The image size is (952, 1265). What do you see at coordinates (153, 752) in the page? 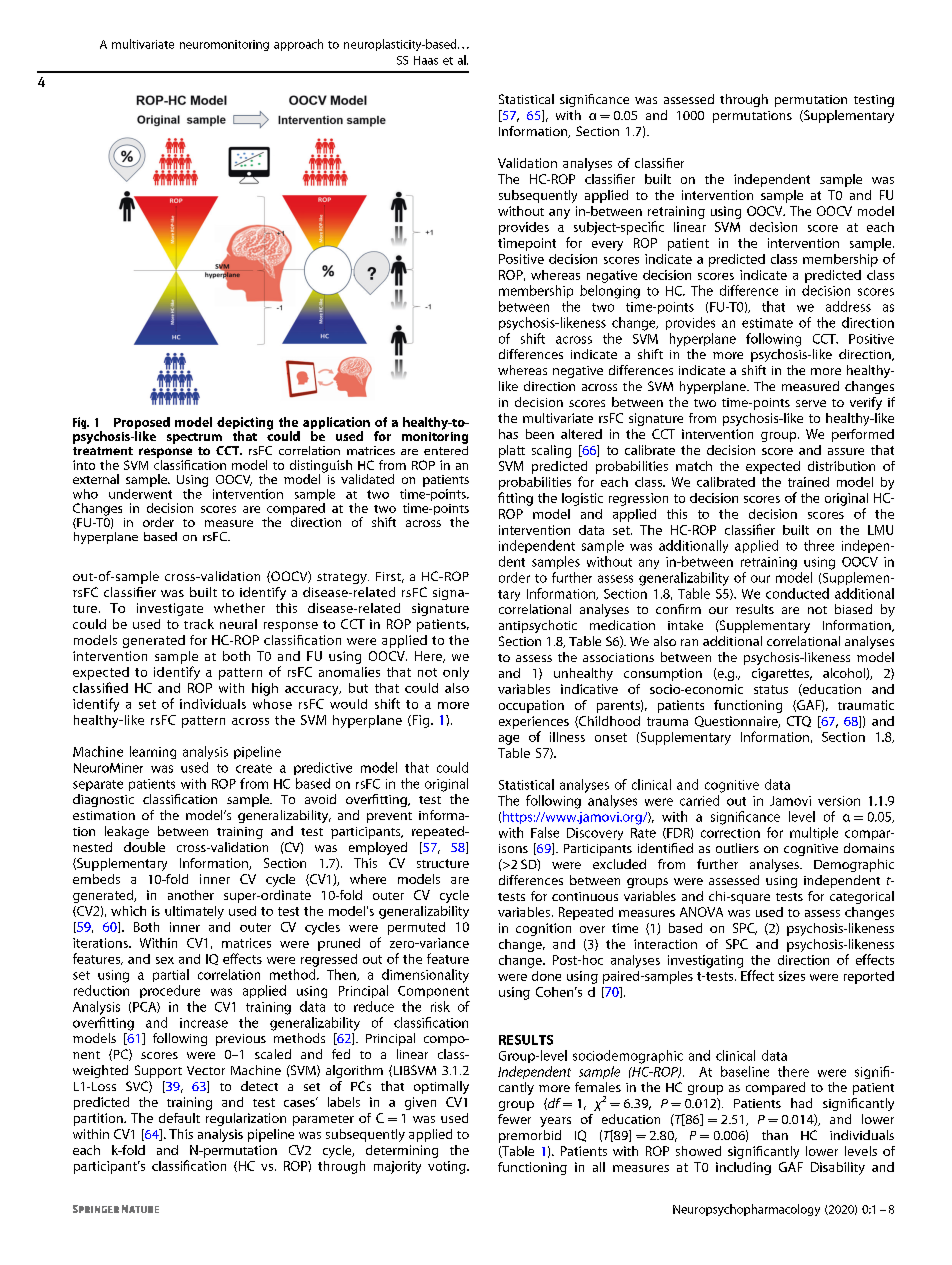
I see `learning` at bounding box center [153, 752].
